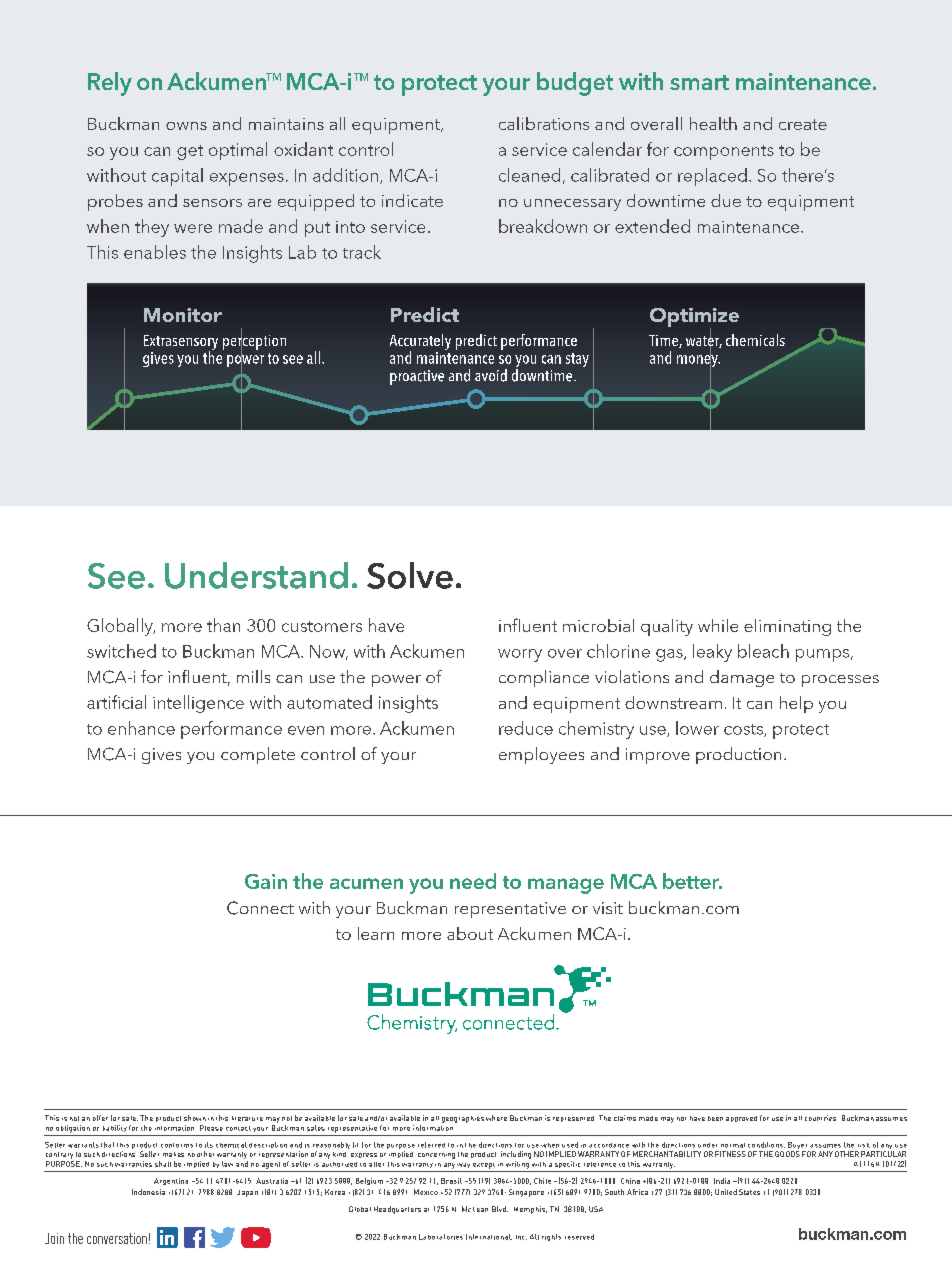 This image has height=1270, width=952. What do you see at coordinates (763, 651) in the image?
I see `bleach` at bounding box center [763, 651].
